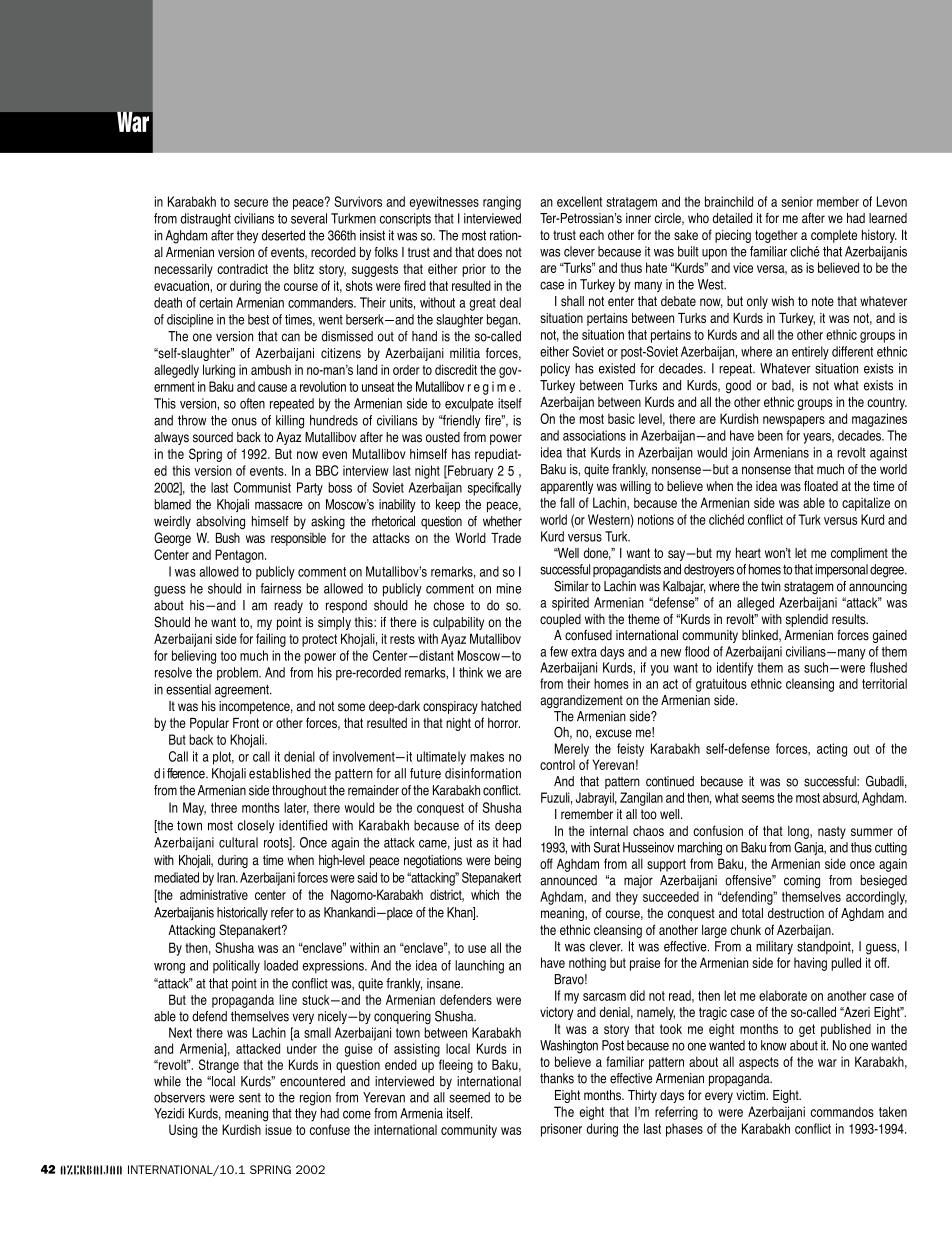  I want to click on few, so click(559, 651).
